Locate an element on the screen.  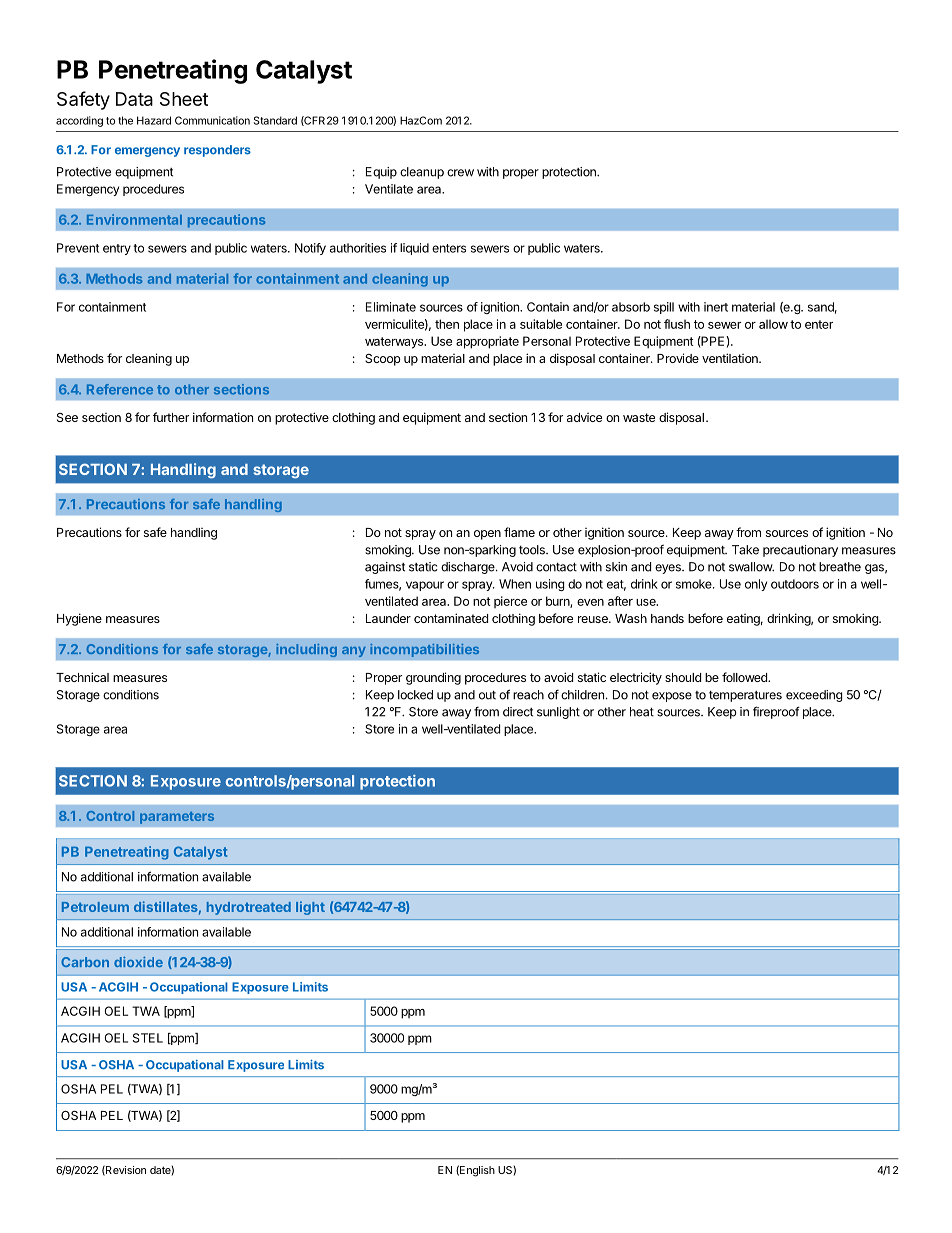
Technical is located at coordinates (82, 677).
